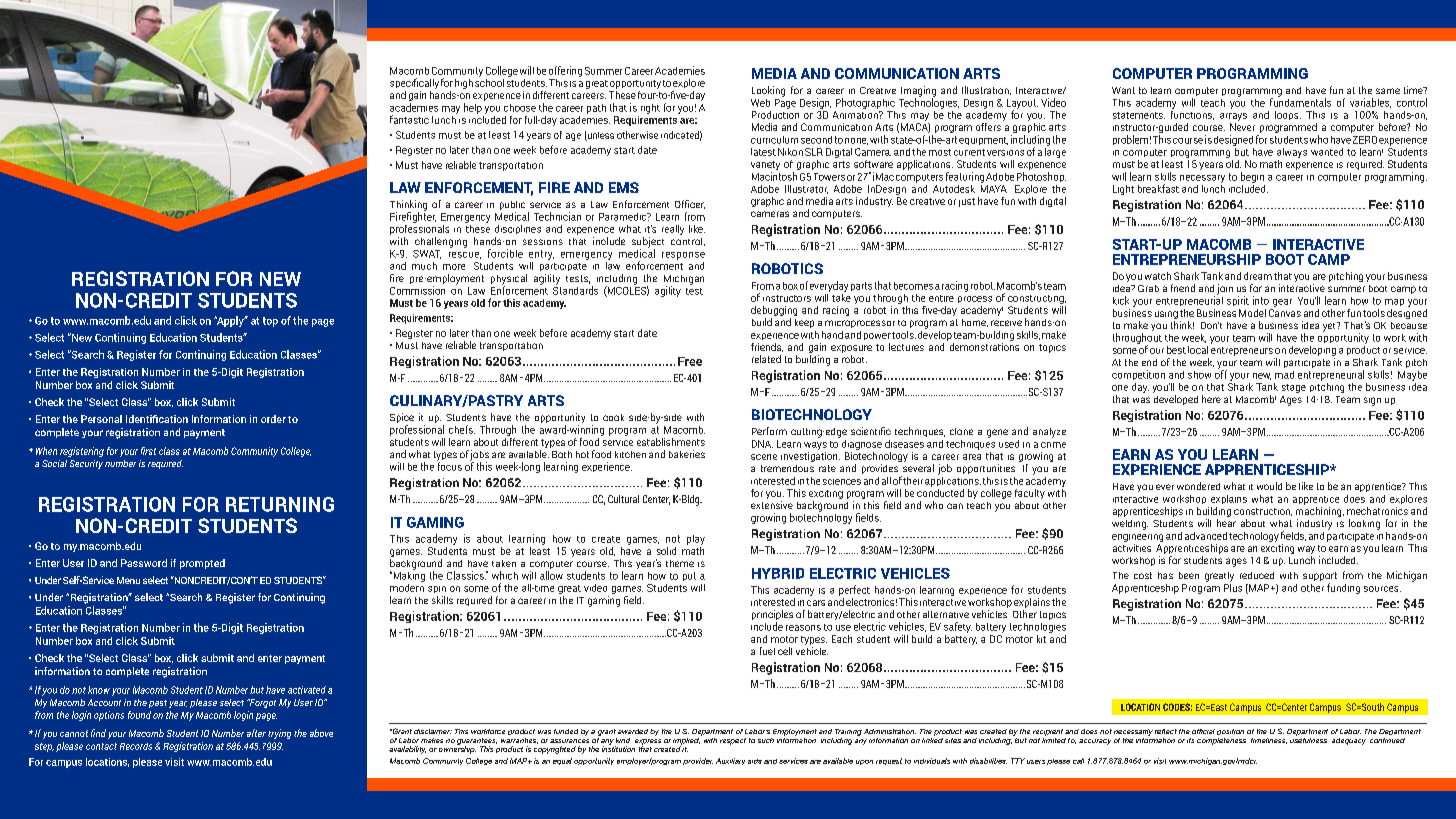 Image resolution: width=1456 pixels, height=819 pixels. Describe the element at coordinates (280, 504) in the screenshot. I see `RETURNING` at that location.
